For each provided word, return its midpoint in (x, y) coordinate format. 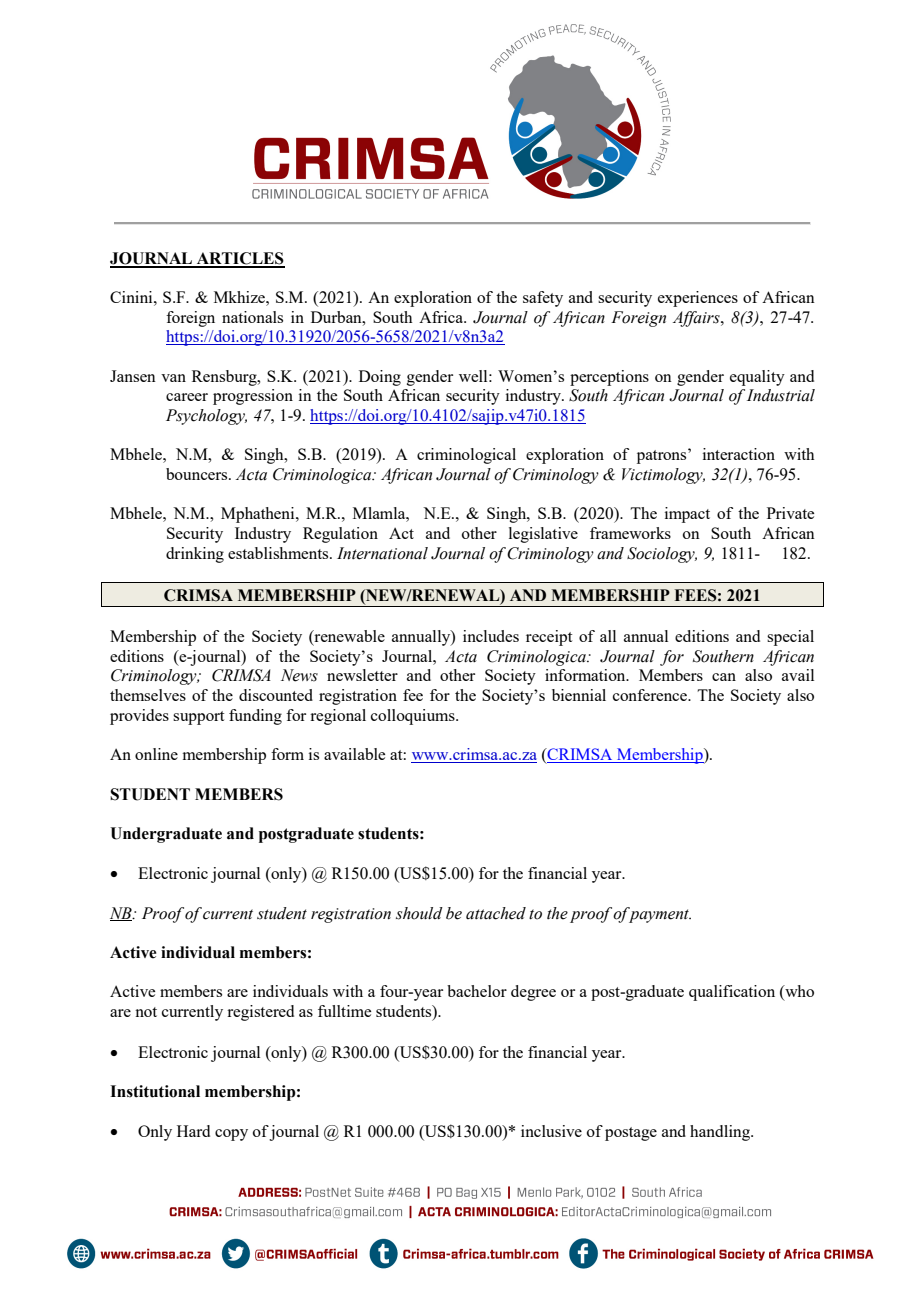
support (198, 718)
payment (659, 915)
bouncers (198, 474)
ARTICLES (240, 259)
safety (543, 299)
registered (260, 1013)
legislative (543, 535)
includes (491, 636)
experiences (698, 299)
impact (687, 515)
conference (651, 695)
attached (496, 913)
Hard (193, 1131)
